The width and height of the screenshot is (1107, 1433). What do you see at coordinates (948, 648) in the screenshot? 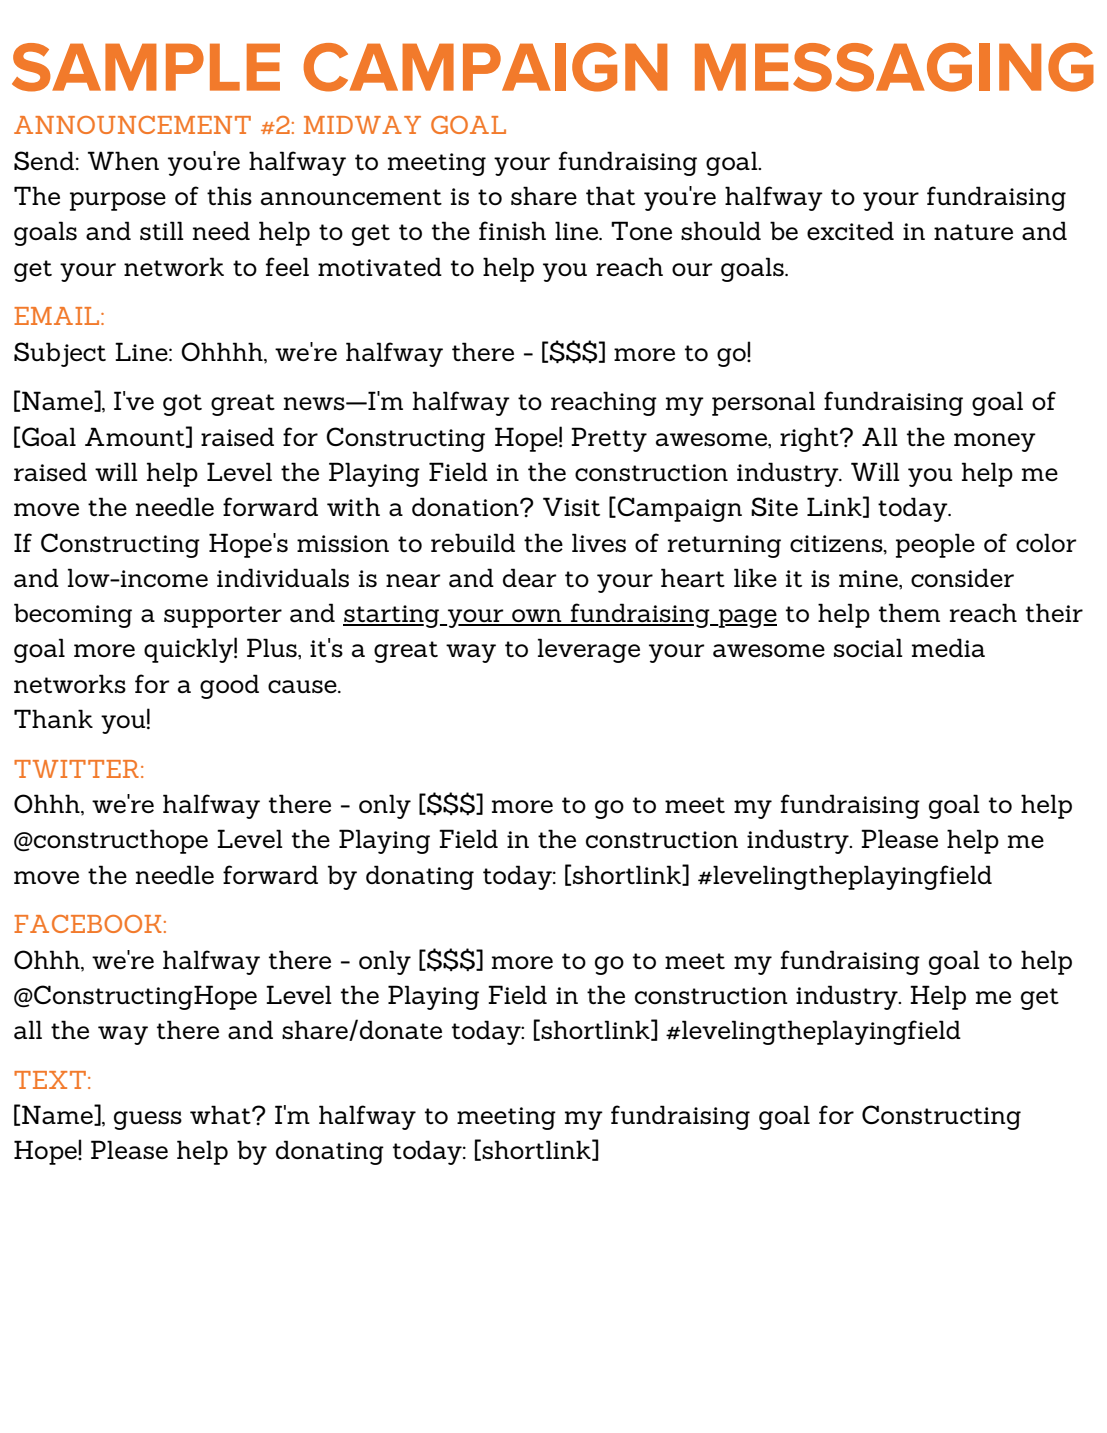
I see `media` at bounding box center [948, 648].
